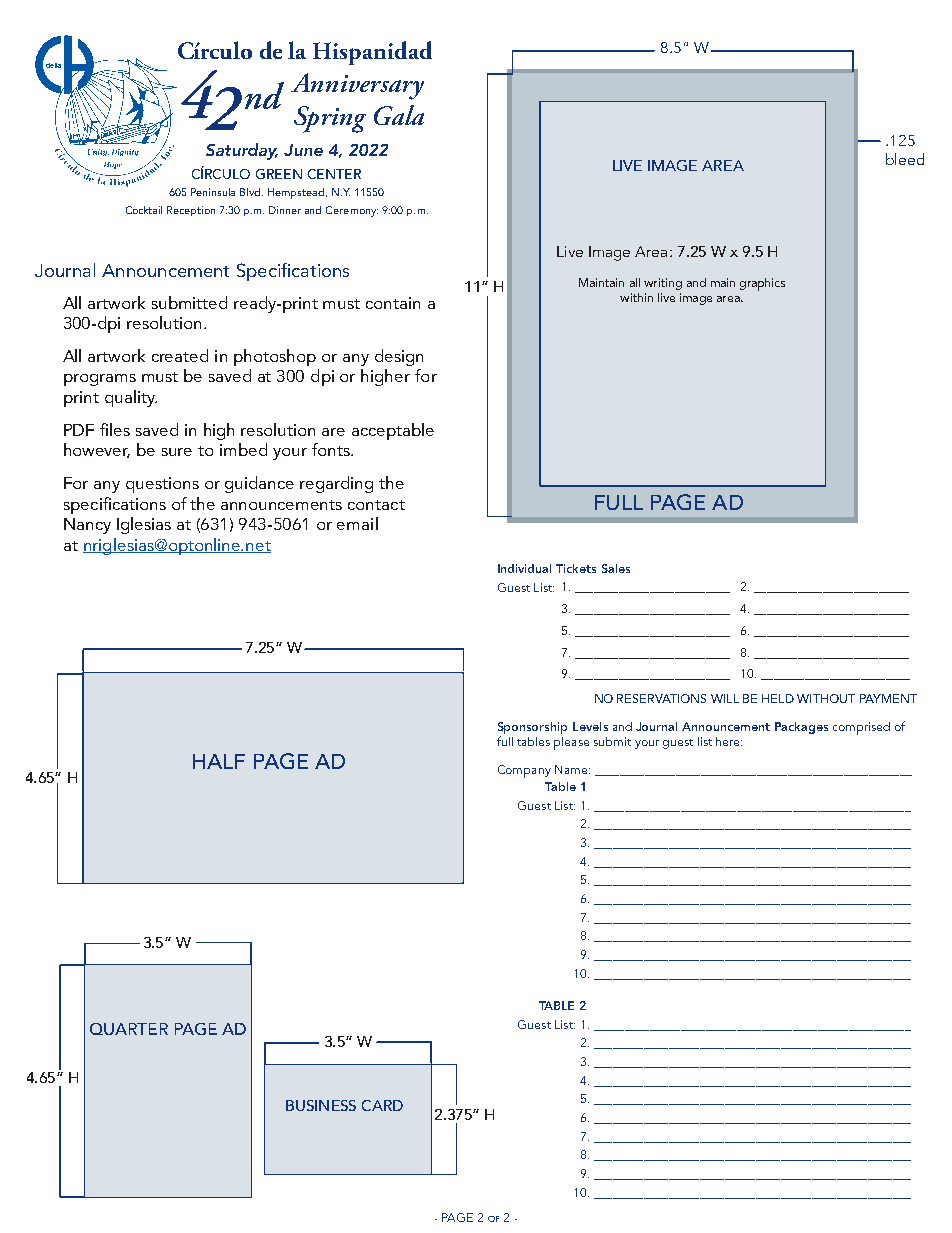  Describe the element at coordinates (399, 357) in the screenshot. I see `design` at that location.
